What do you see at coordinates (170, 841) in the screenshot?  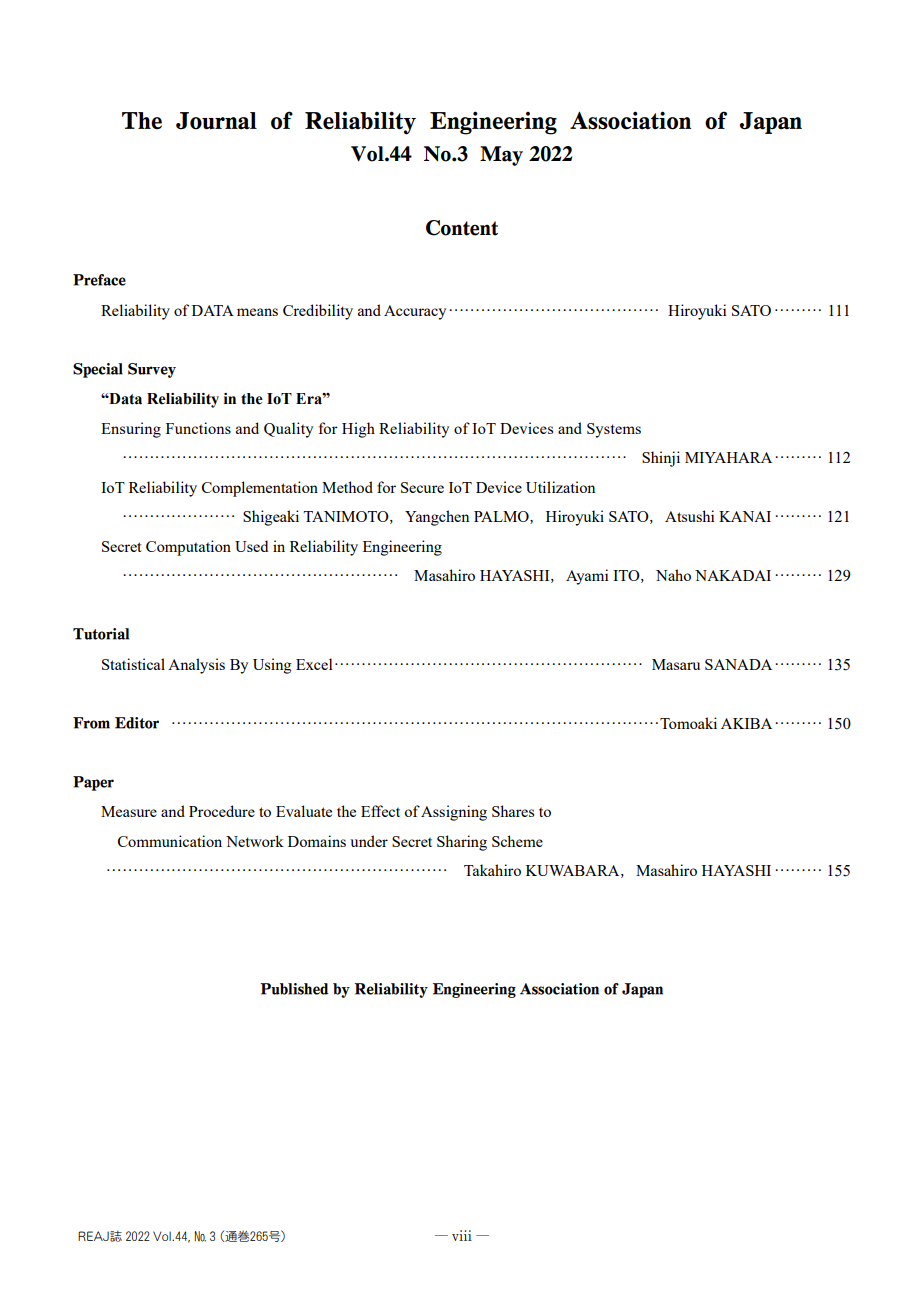 I see `Communication` at bounding box center [170, 841].
